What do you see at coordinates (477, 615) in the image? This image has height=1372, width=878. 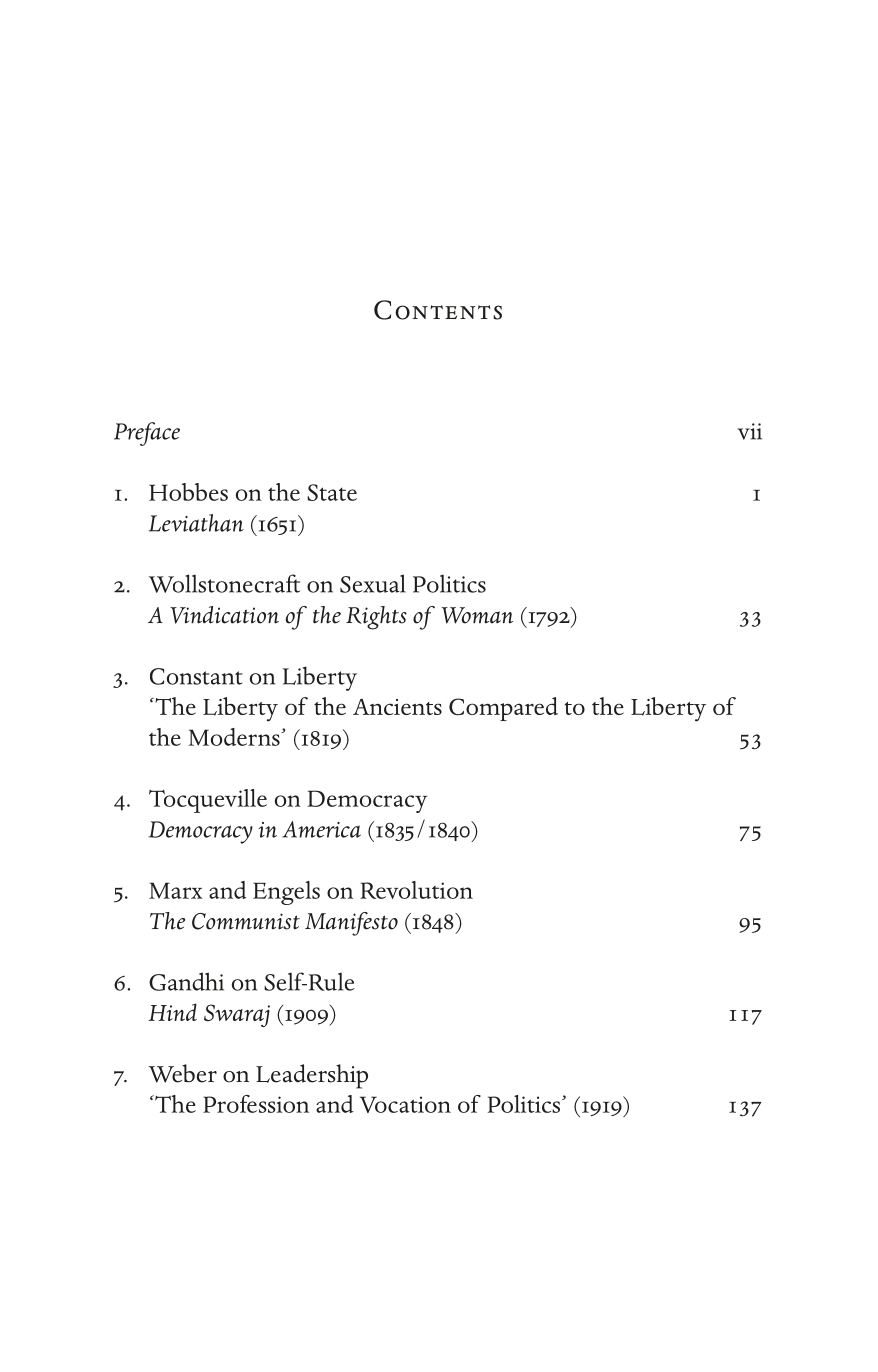 I see `Woman` at bounding box center [477, 615].
